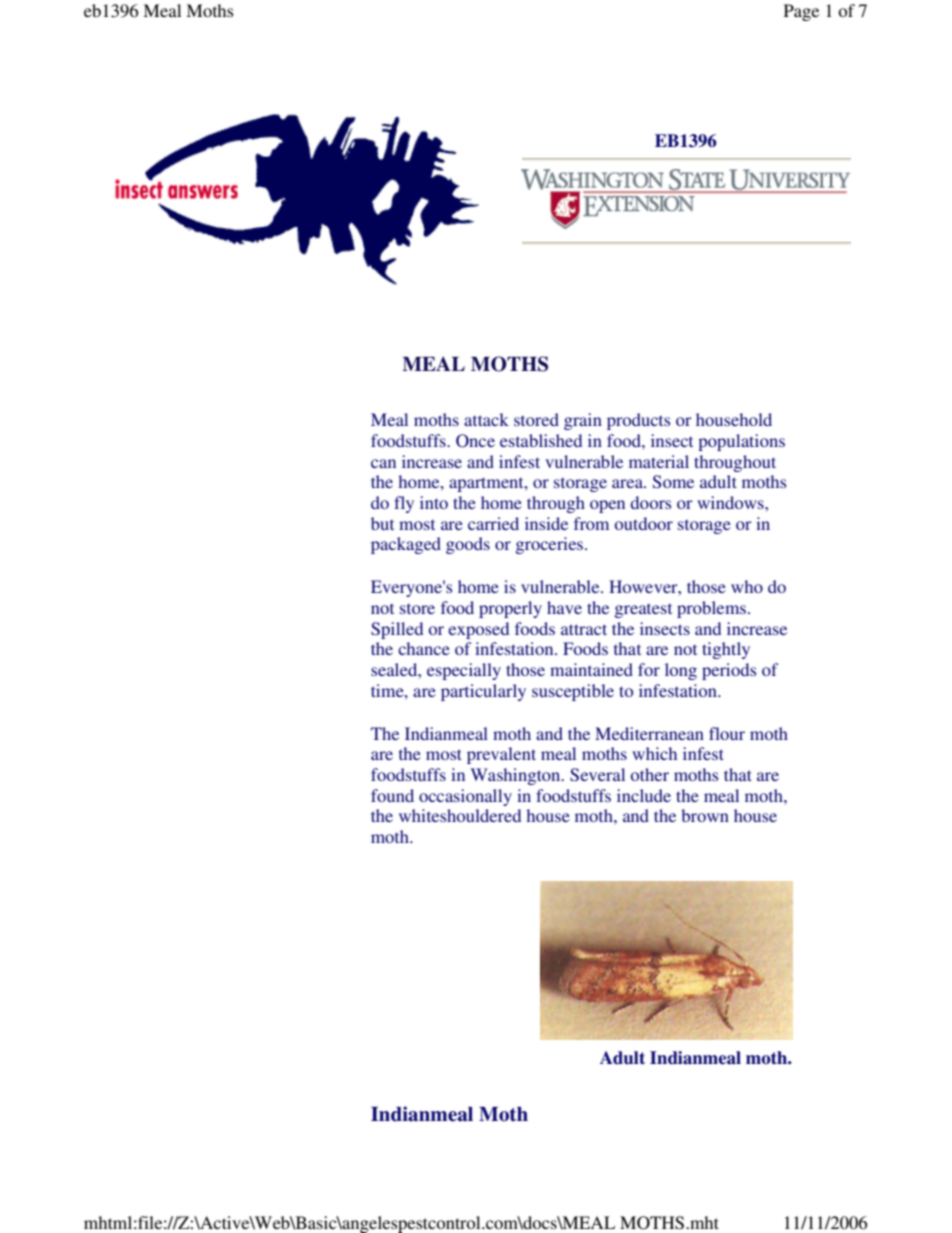 This document has width=952, height=1233. What do you see at coordinates (583, 421) in the document?
I see `grain` at bounding box center [583, 421].
